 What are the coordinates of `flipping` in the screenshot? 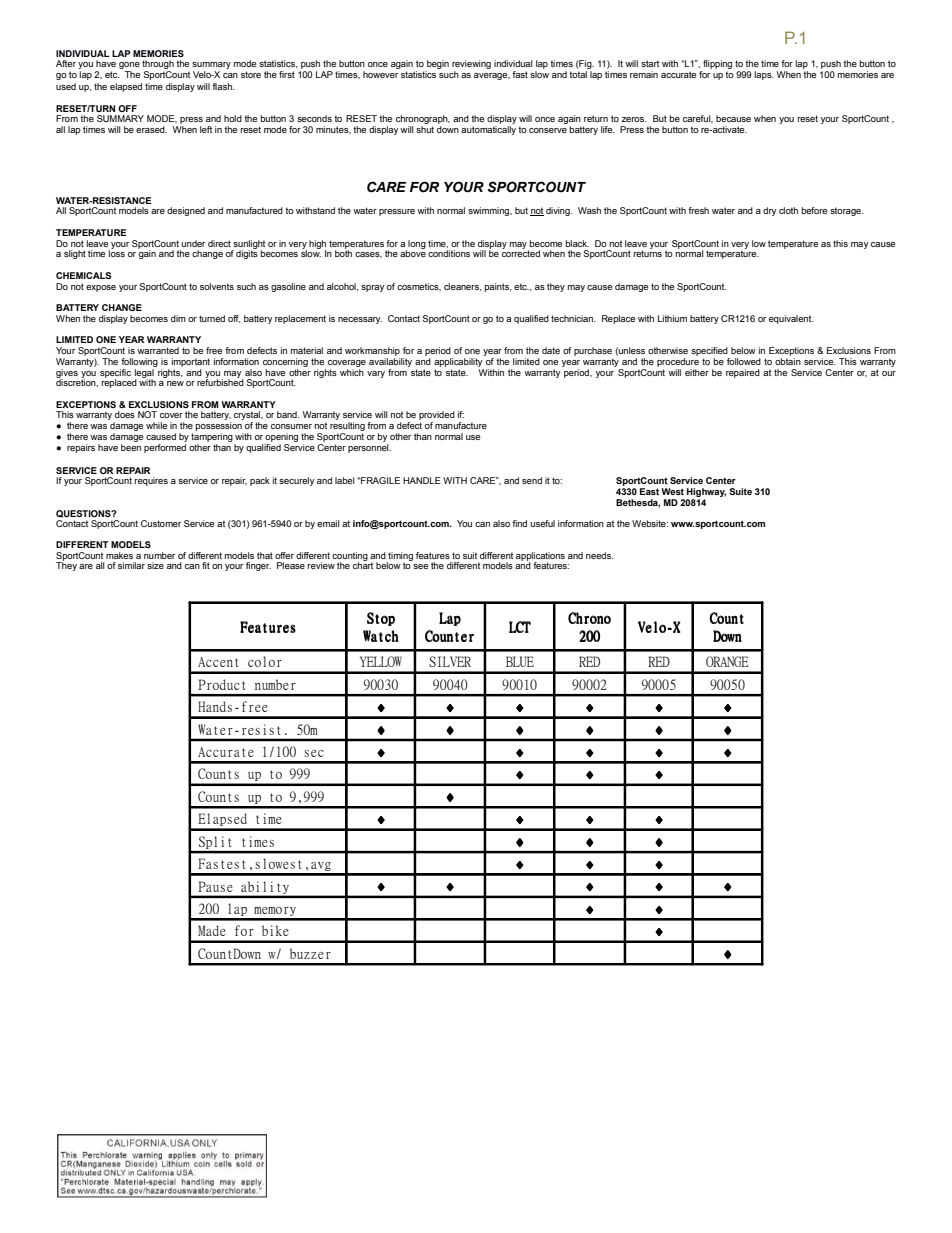 It's located at (716, 66).
